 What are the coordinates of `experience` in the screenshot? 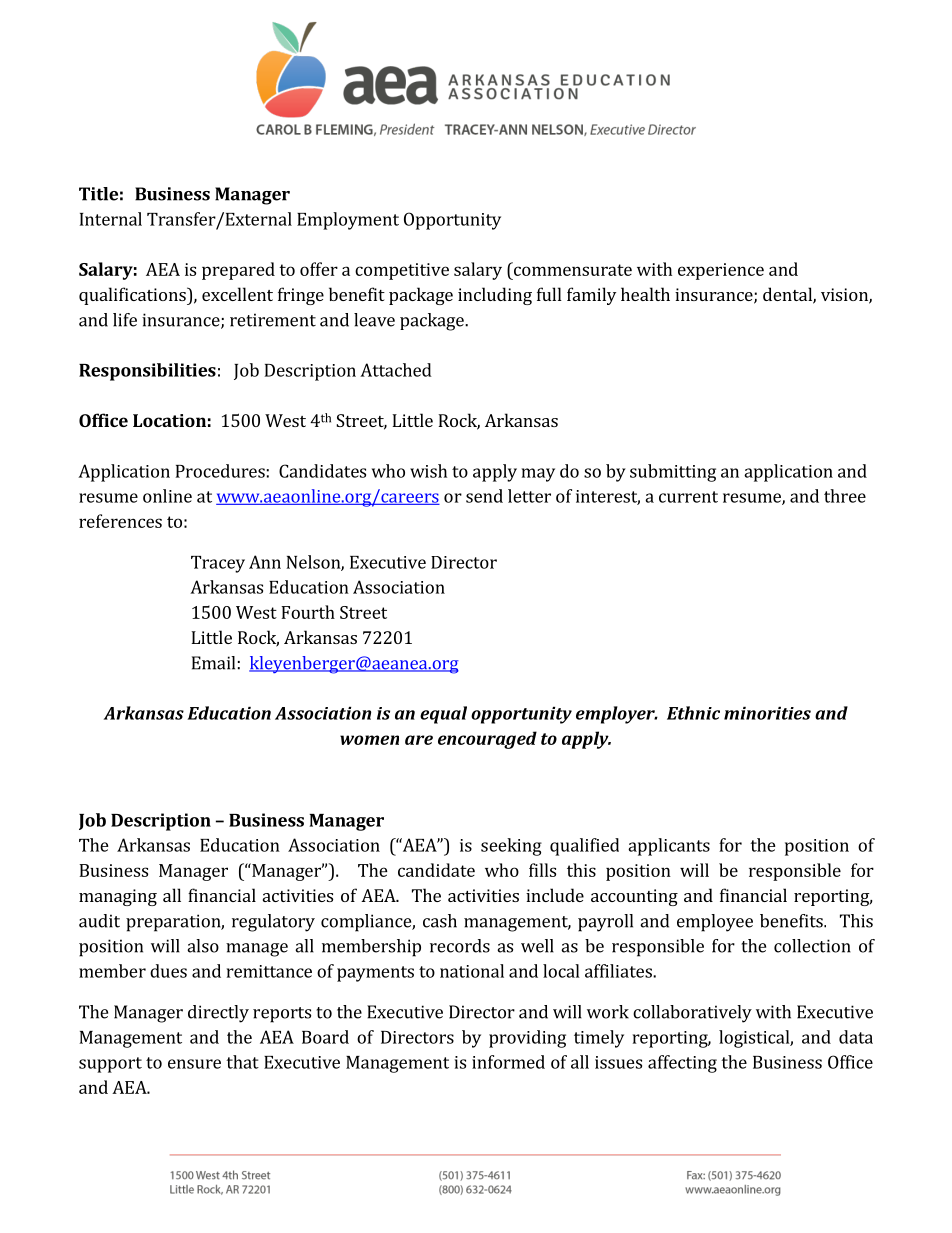 It's located at (721, 271).
